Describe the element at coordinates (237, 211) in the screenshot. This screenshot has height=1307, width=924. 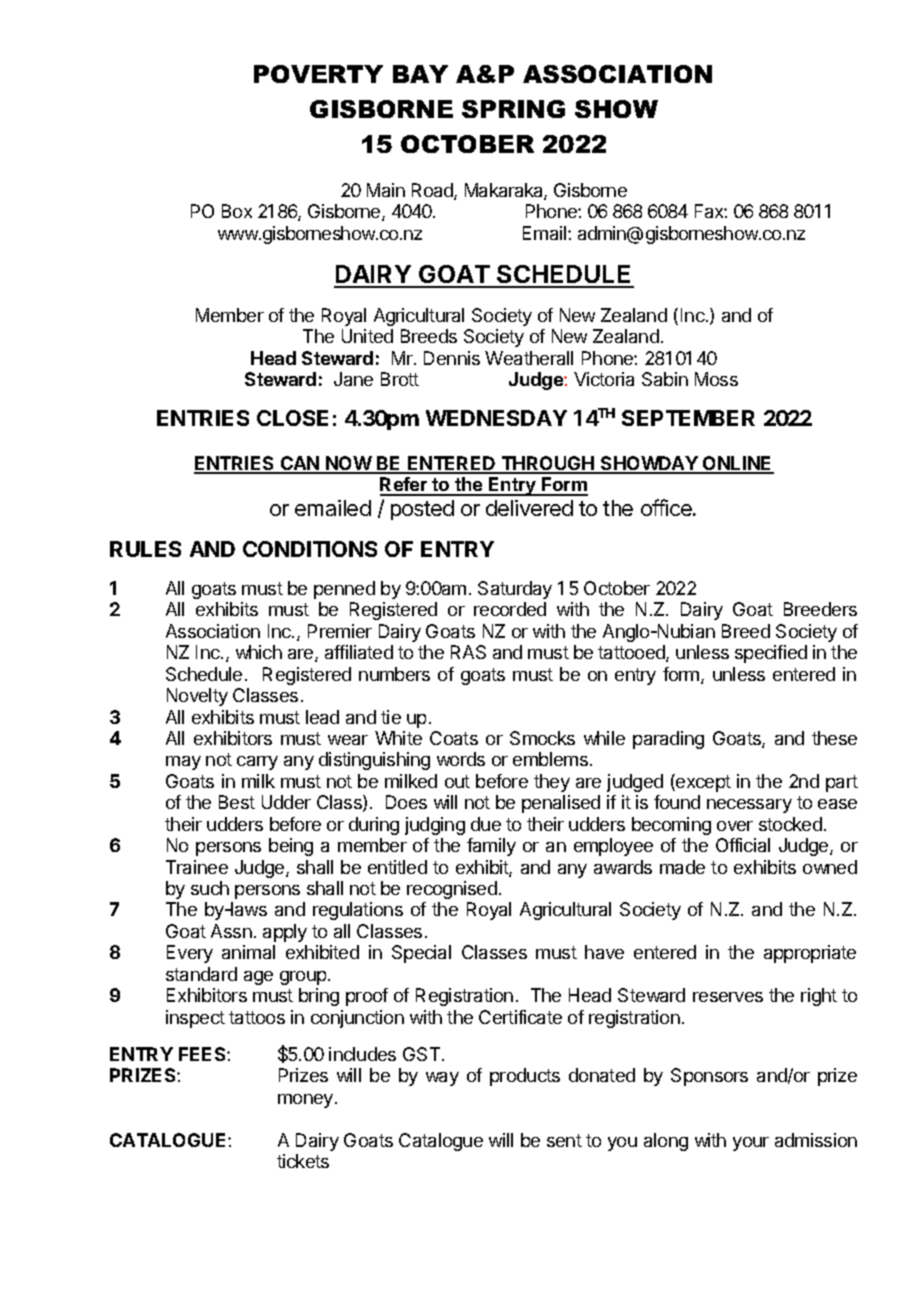
I see `Box` at that location.
